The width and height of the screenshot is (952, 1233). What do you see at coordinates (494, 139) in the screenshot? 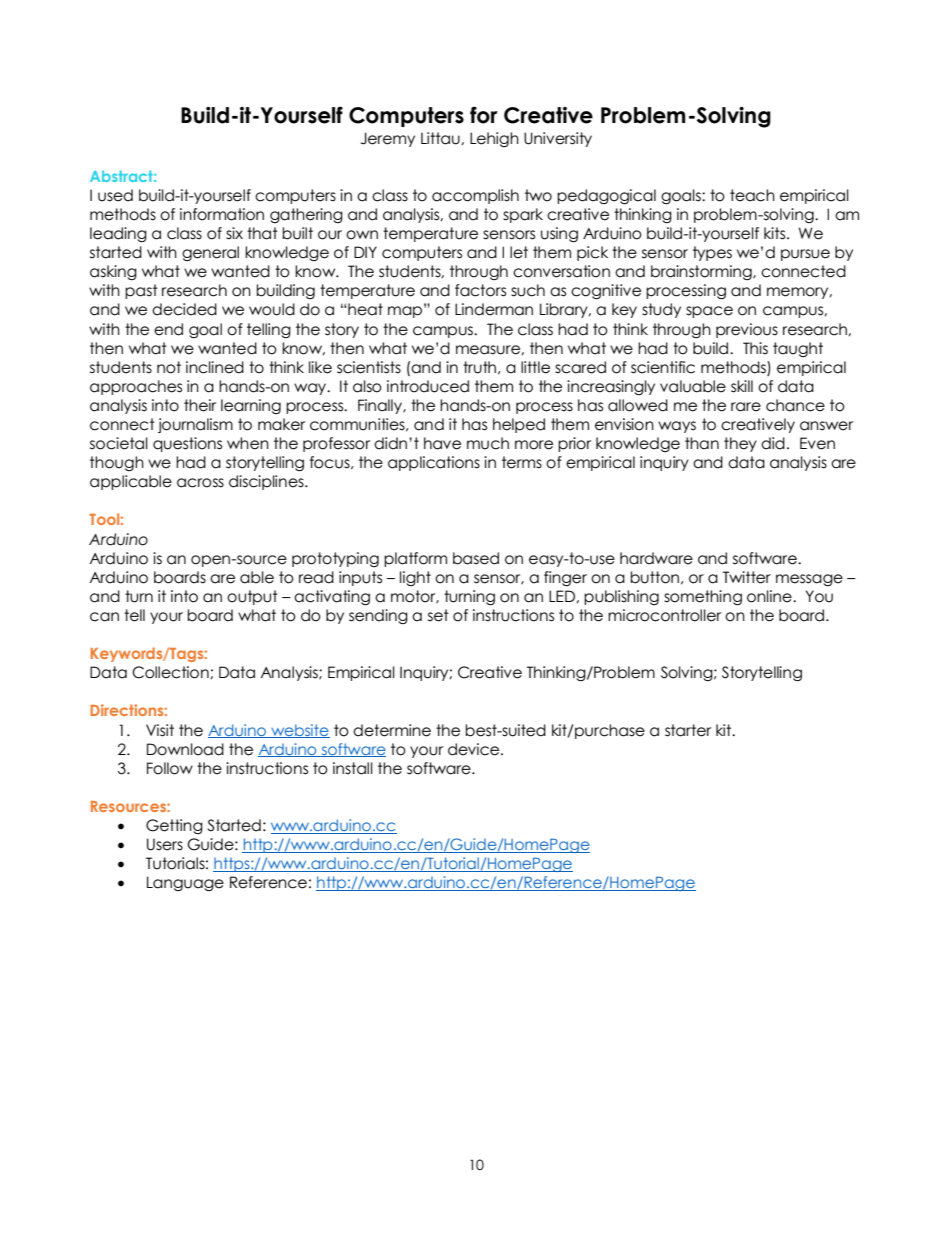
I see `Lehigh` at bounding box center [494, 139].
